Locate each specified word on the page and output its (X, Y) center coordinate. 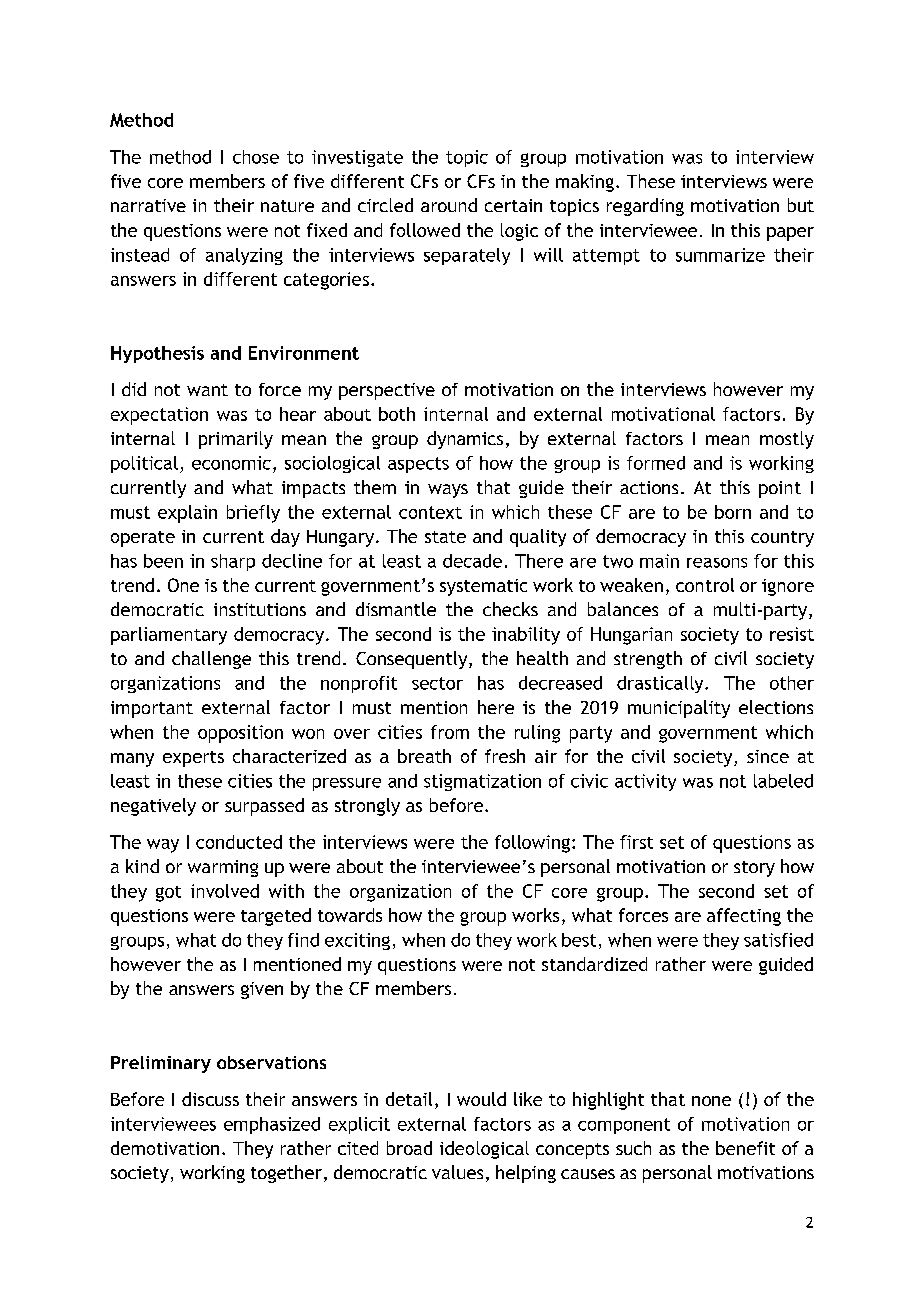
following (532, 844)
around (449, 205)
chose (256, 157)
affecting (744, 917)
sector (437, 683)
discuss (210, 1099)
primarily (236, 440)
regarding (645, 207)
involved (225, 891)
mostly (787, 440)
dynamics (465, 440)
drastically (661, 684)
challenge (211, 660)
